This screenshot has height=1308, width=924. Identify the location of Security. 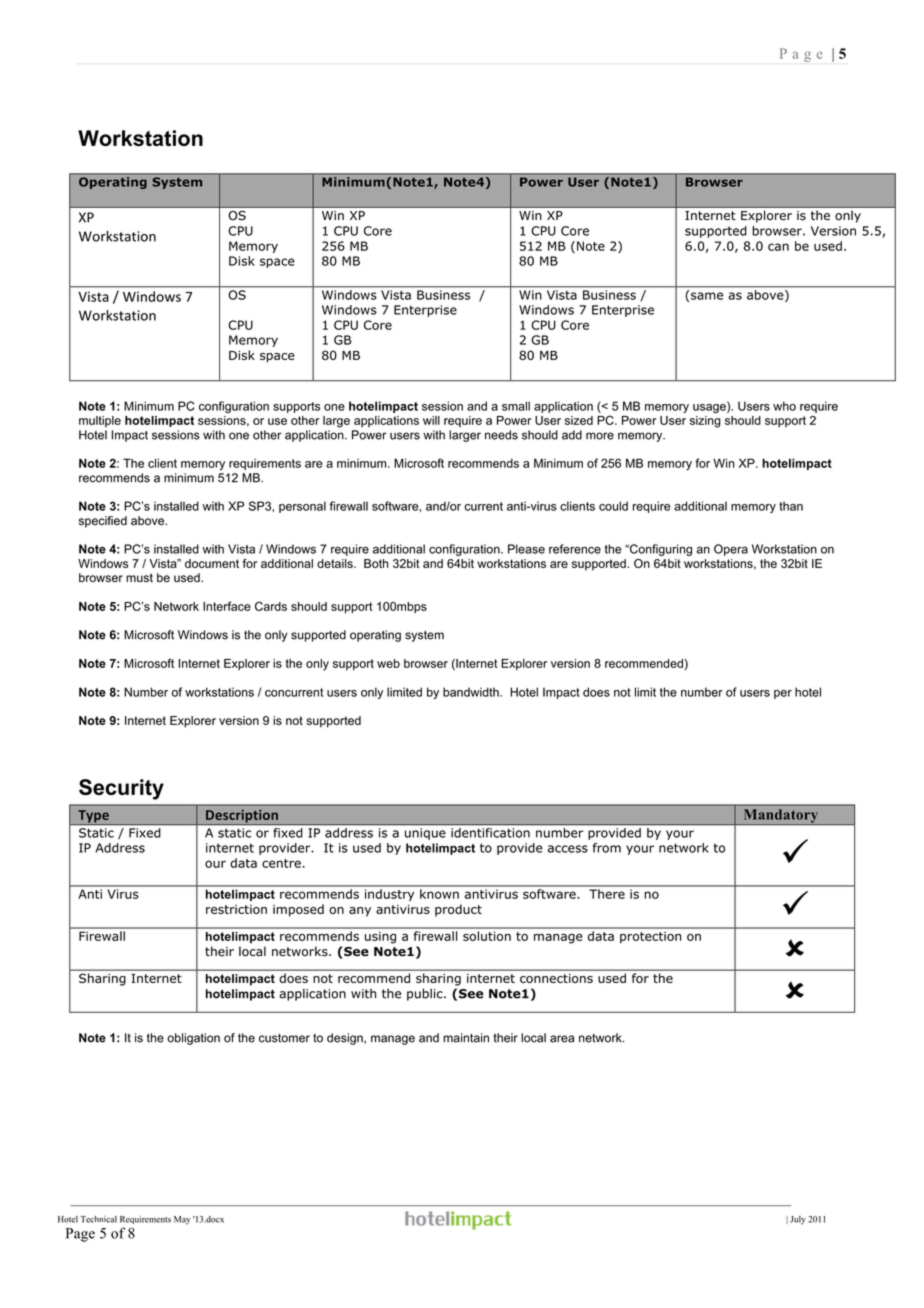
(121, 789).
